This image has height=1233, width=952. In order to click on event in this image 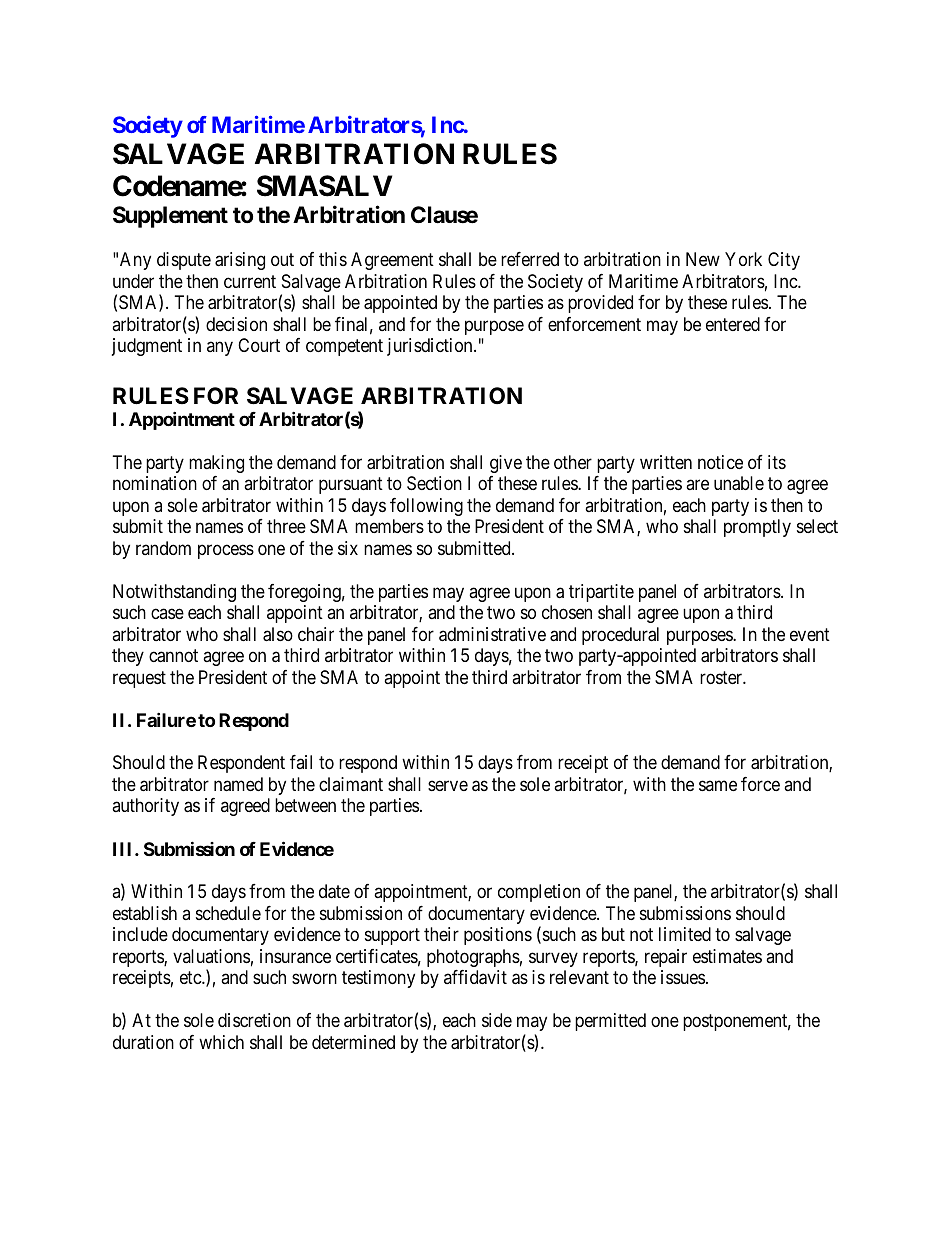, I will do `click(810, 634)`.
